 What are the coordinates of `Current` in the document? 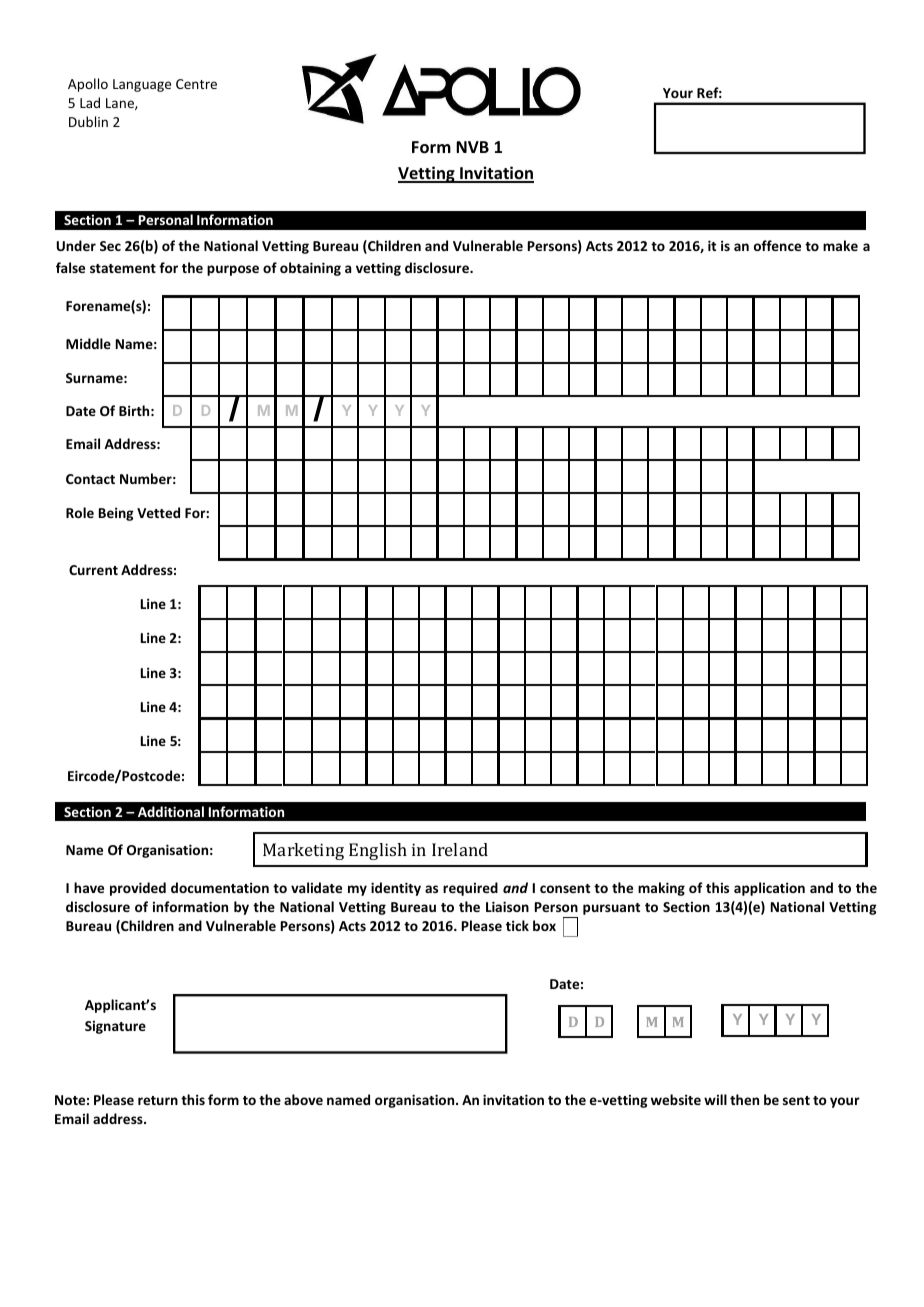 It's located at (93, 570).
